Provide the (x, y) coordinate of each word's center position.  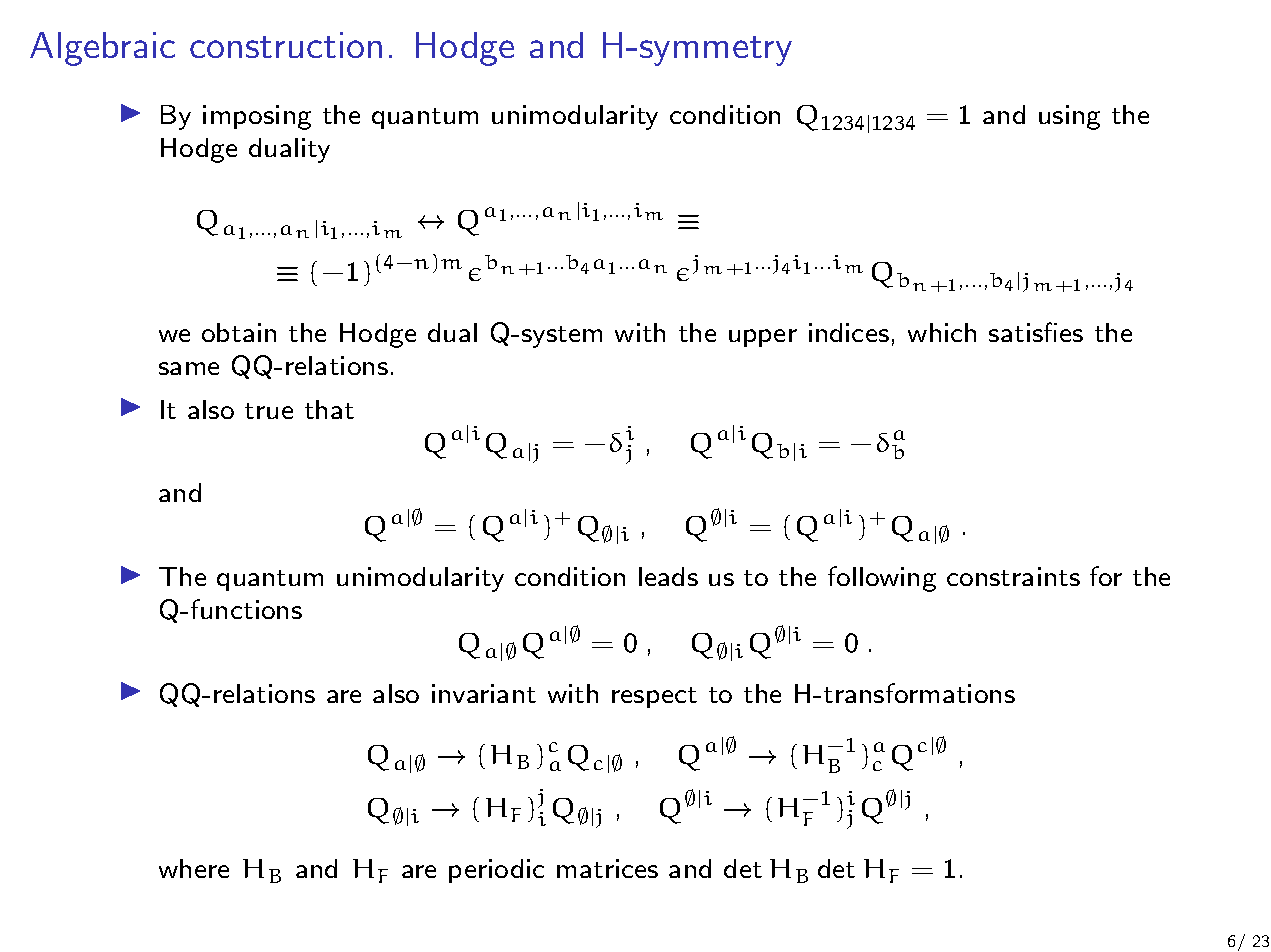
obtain (239, 332)
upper (763, 338)
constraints (1013, 576)
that (329, 409)
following (882, 579)
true (269, 411)
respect (654, 697)
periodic (496, 871)
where (194, 868)
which (942, 332)
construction (286, 45)
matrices (607, 868)
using (1069, 117)
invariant (484, 693)
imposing (257, 117)
